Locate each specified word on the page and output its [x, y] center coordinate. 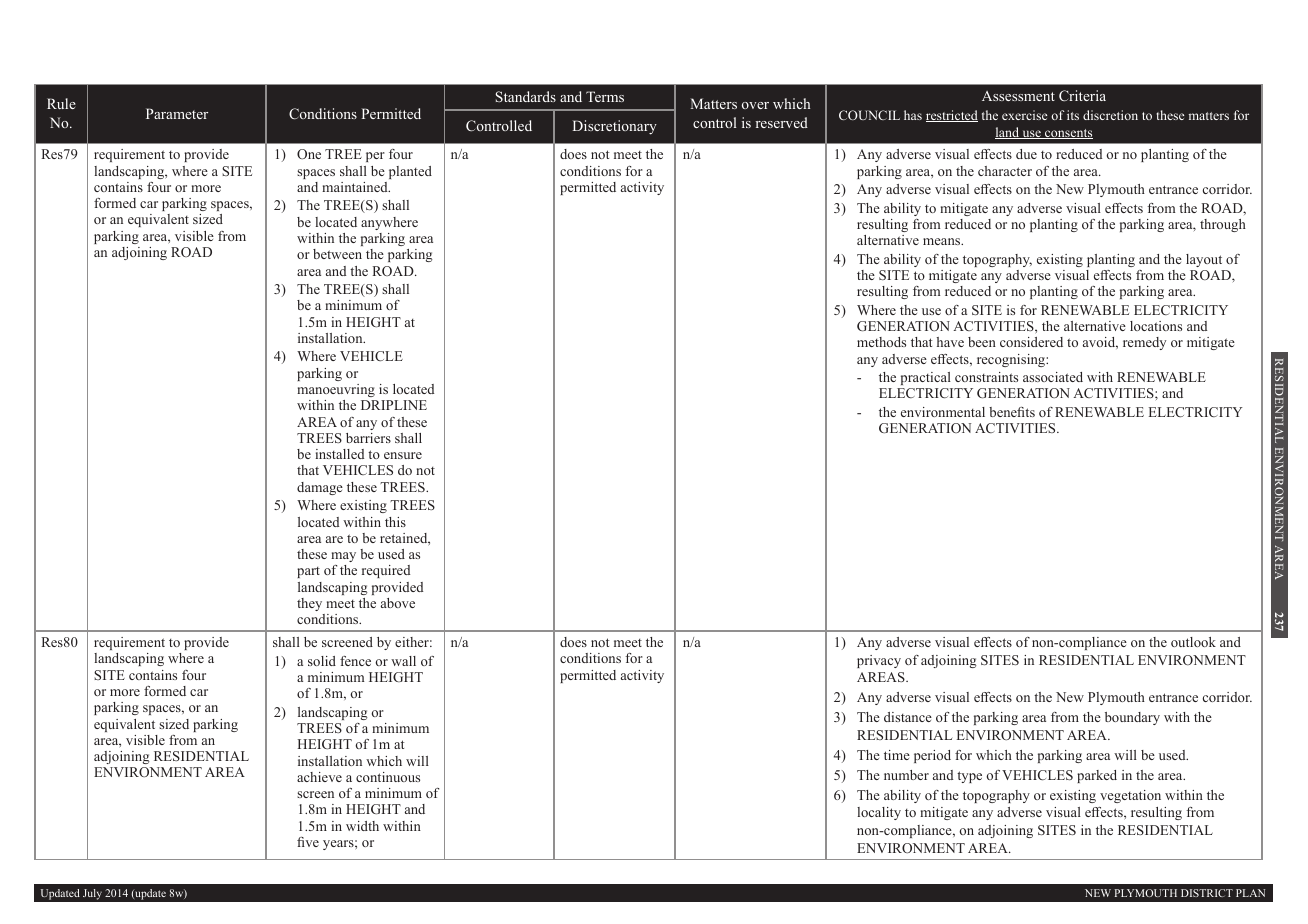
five [308, 842]
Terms [605, 96]
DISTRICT [1207, 893]
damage [320, 488]
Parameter [177, 113]
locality [879, 813]
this [395, 522]
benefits [1012, 412]
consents [1068, 134]
